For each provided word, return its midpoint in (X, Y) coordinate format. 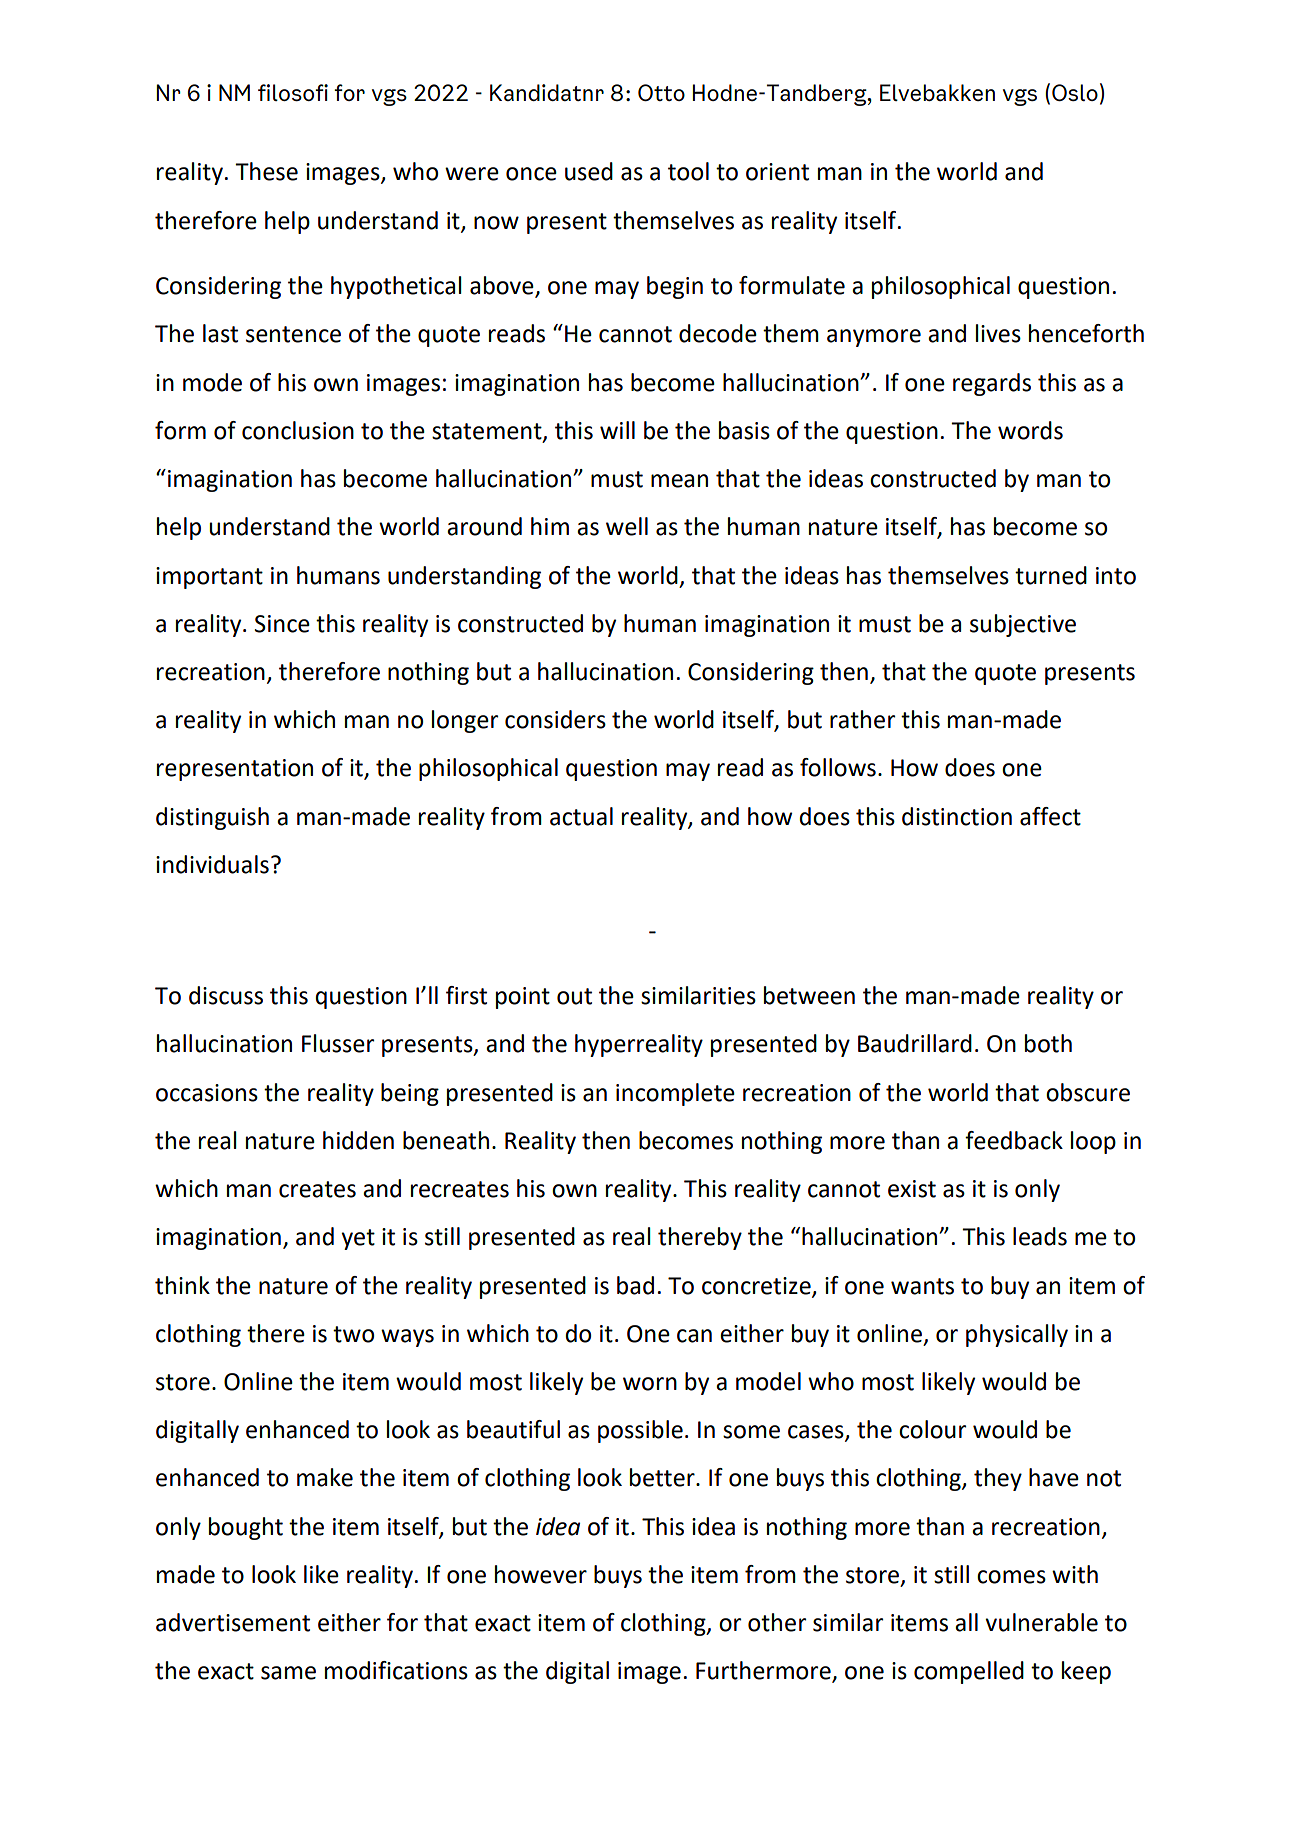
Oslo (1075, 92)
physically (1017, 1335)
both (1048, 1043)
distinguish (212, 818)
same (288, 1673)
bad (635, 1285)
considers (555, 719)
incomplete (675, 1094)
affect (1050, 816)
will (617, 430)
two (353, 1334)
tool (688, 171)
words (1030, 430)
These (266, 171)
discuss (226, 995)
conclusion (298, 430)
